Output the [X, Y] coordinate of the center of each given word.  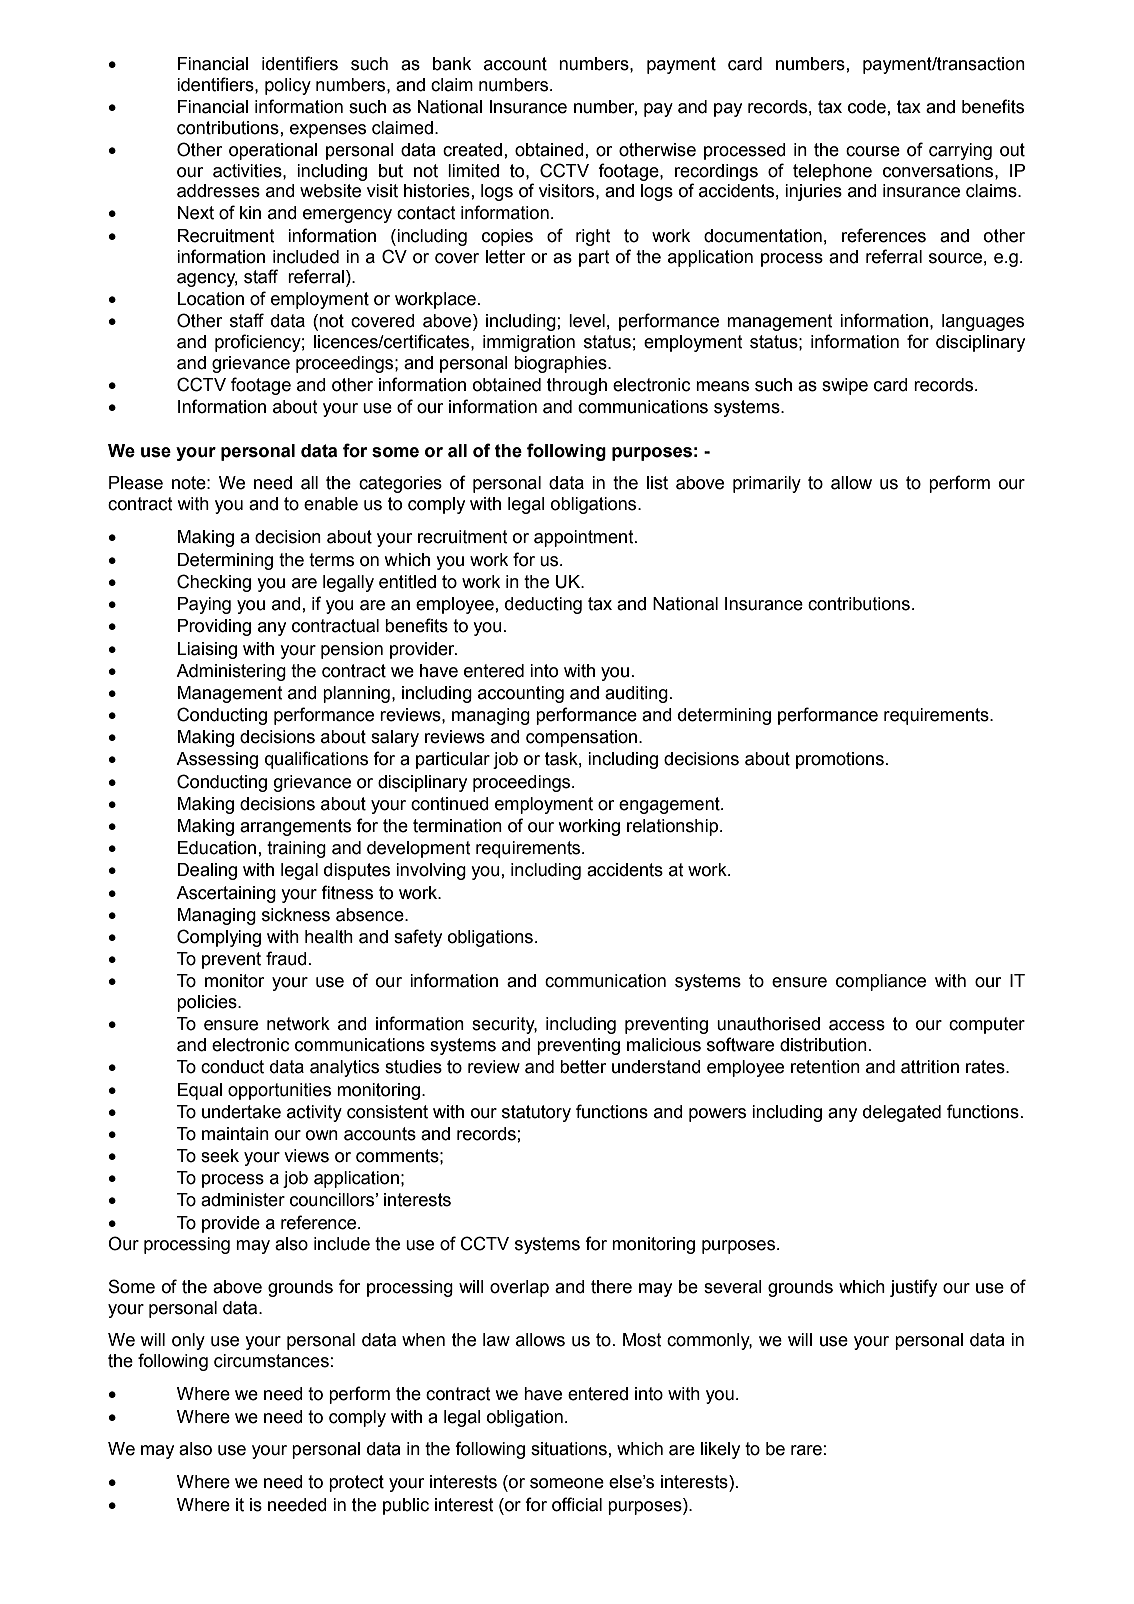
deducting [543, 605]
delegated [902, 1113]
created [472, 150]
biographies [561, 364]
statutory [536, 1113]
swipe [845, 386]
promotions [840, 760]
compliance [881, 982]
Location [211, 299]
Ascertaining [226, 894]
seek [220, 1156]
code [867, 107]
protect [356, 1483]
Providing [214, 627]
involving [431, 871]
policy [288, 86]
